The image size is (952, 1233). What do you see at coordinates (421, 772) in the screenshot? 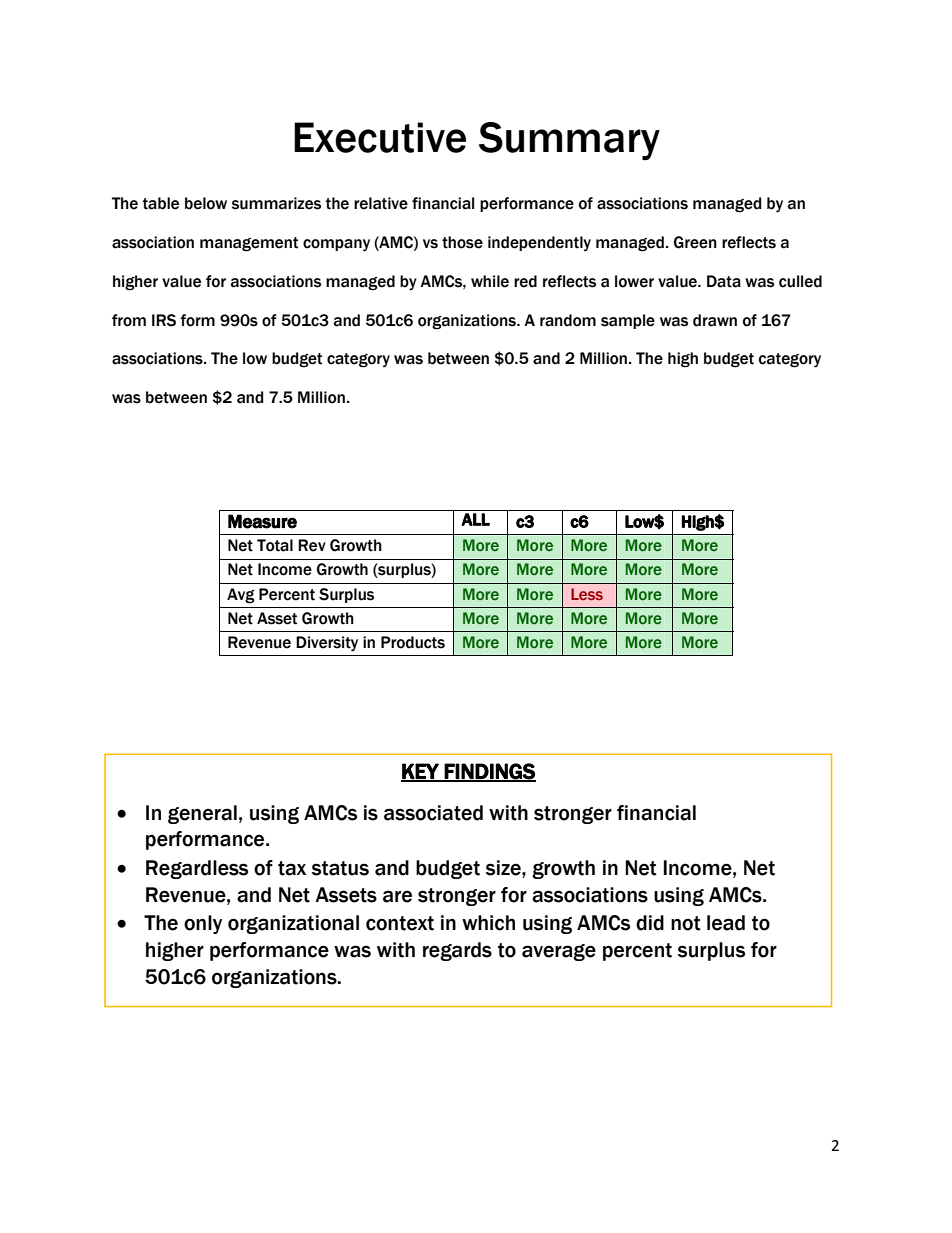
I see `KEY` at bounding box center [421, 772].
